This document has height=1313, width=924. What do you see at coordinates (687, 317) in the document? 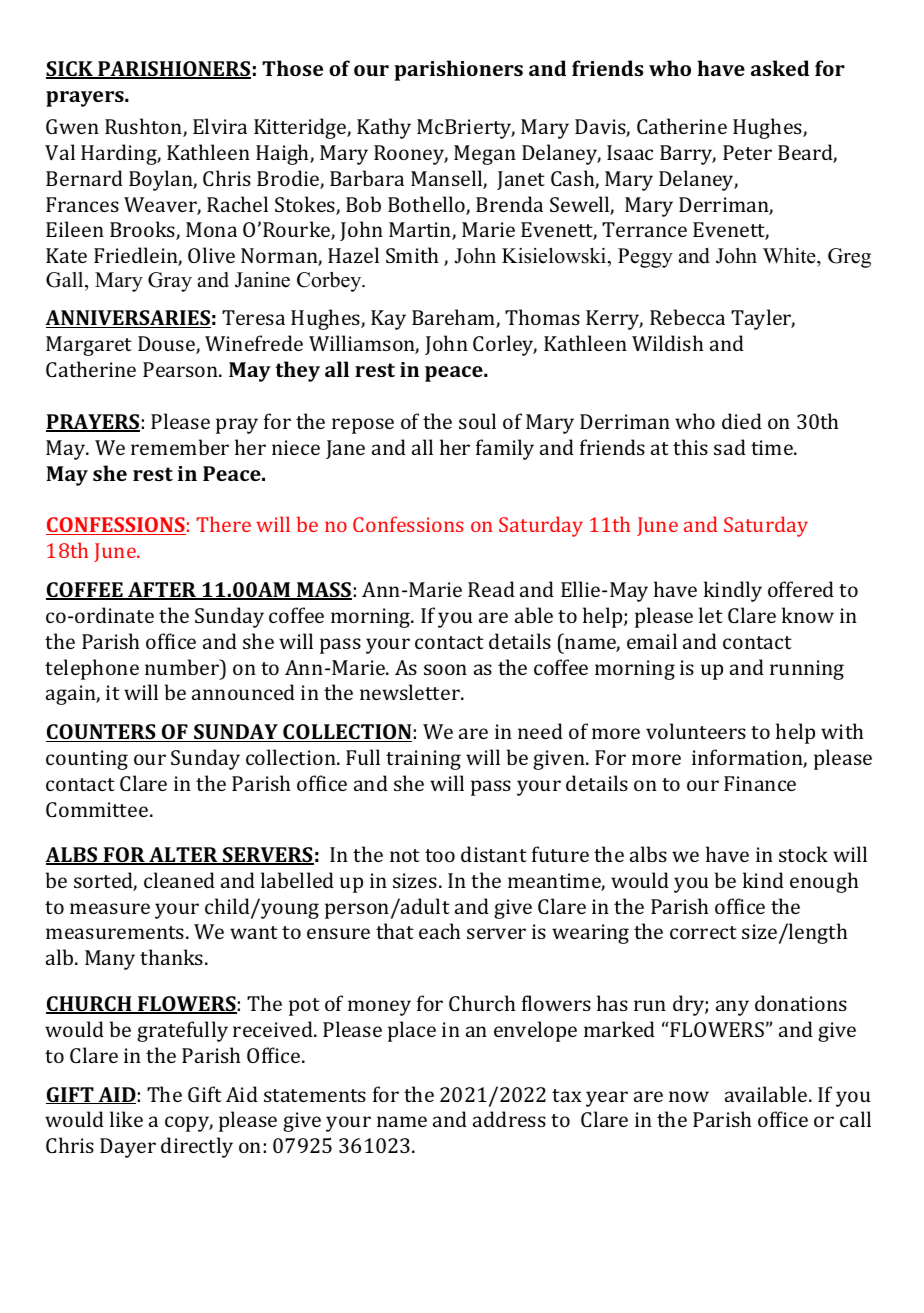
I see `Rebecca` at bounding box center [687, 317].
